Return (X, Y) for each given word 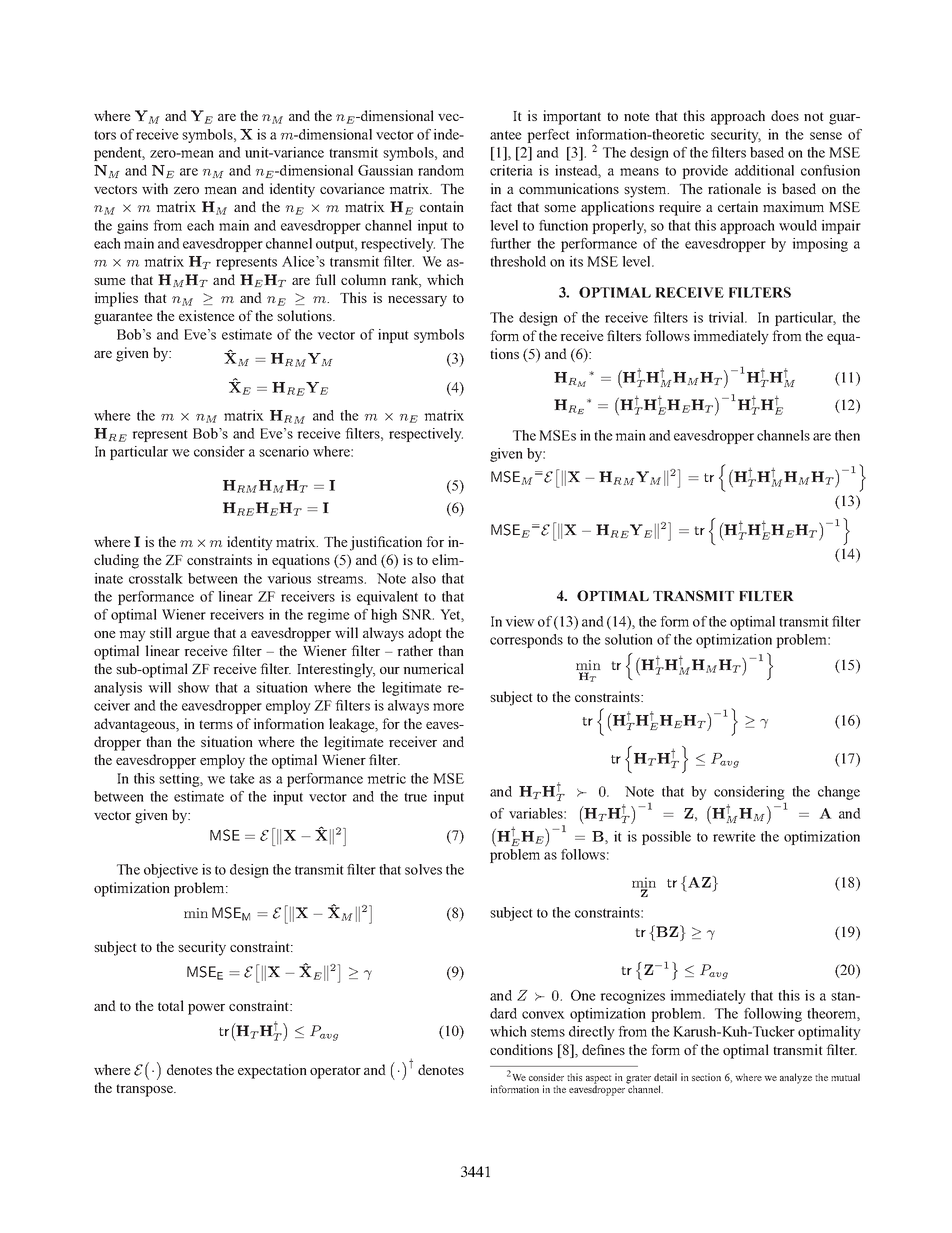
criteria (511, 170)
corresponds (526, 641)
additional (764, 170)
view (520, 621)
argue (193, 636)
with (155, 188)
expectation (272, 1071)
